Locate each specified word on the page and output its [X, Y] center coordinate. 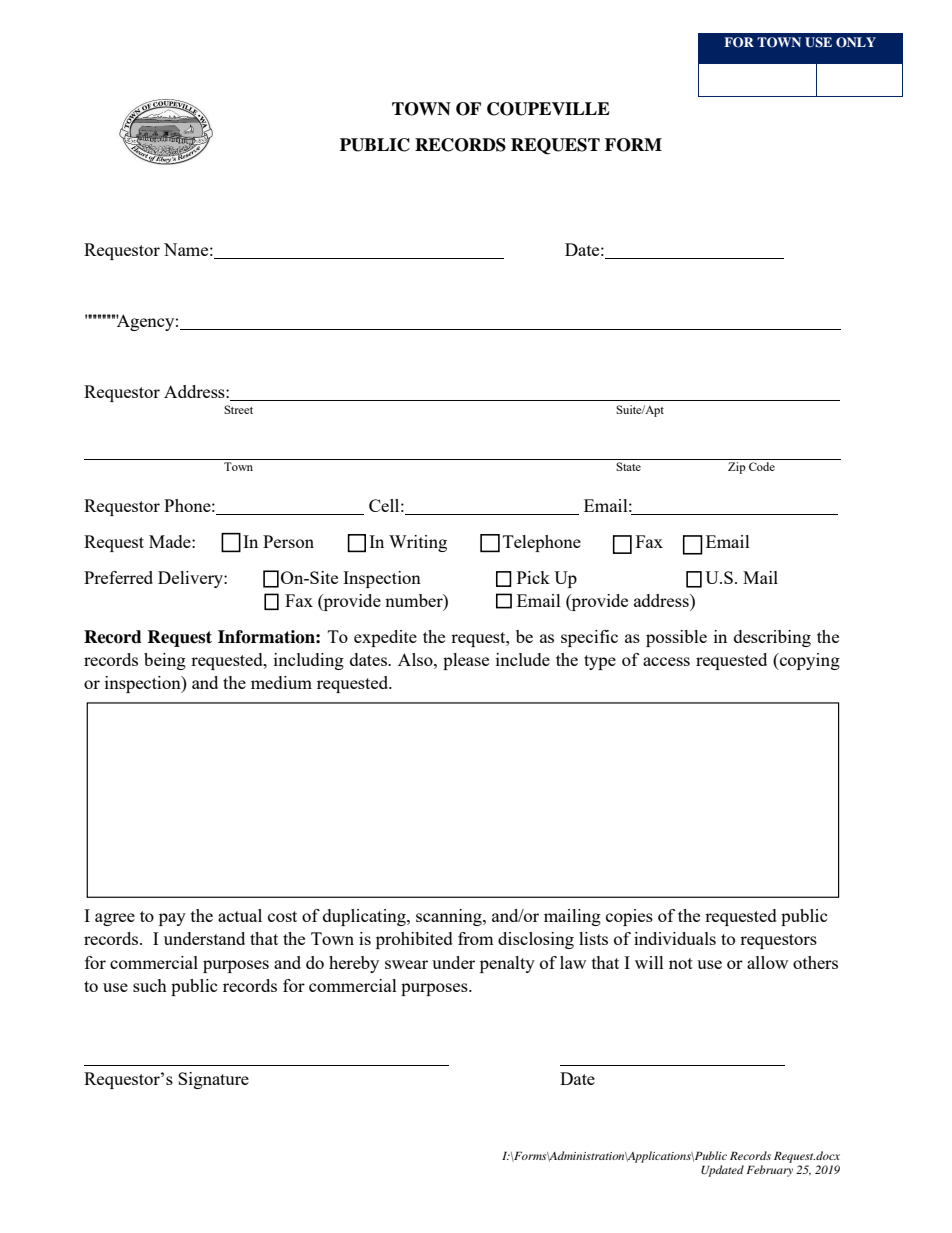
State [628, 466]
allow [767, 962]
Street [238, 409]
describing [772, 638]
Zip [737, 468]
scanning [450, 917]
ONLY [856, 42]
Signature [213, 1080]
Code [762, 466]
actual [240, 915]
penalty [507, 964]
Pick [533, 577]
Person [288, 541]
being [165, 661]
